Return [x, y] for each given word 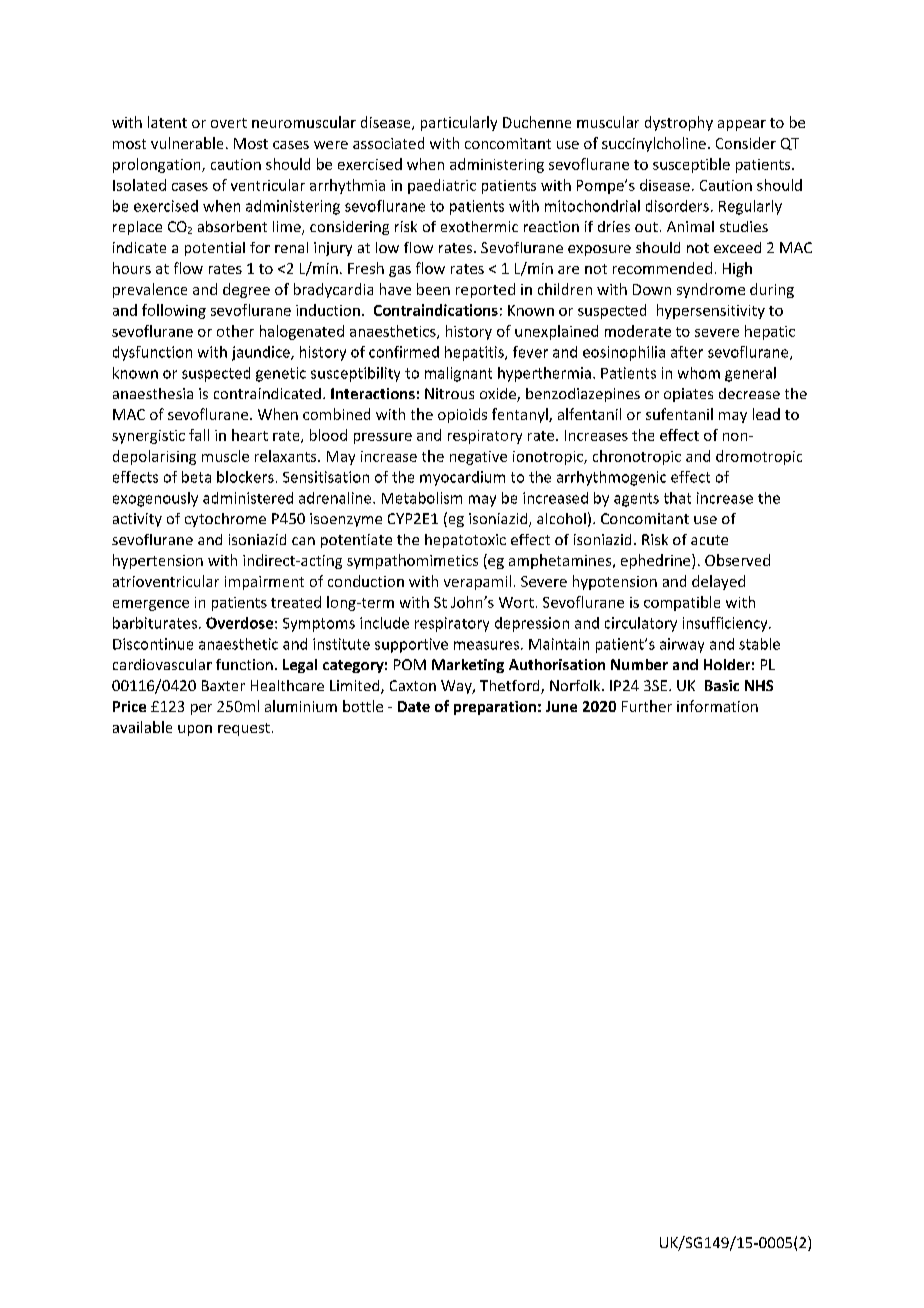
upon [195, 730]
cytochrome [225, 520]
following [174, 311]
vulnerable [187, 143]
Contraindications [436, 310]
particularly [459, 123]
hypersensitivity [711, 311]
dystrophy [679, 123]
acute [709, 540]
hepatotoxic [465, 541]
